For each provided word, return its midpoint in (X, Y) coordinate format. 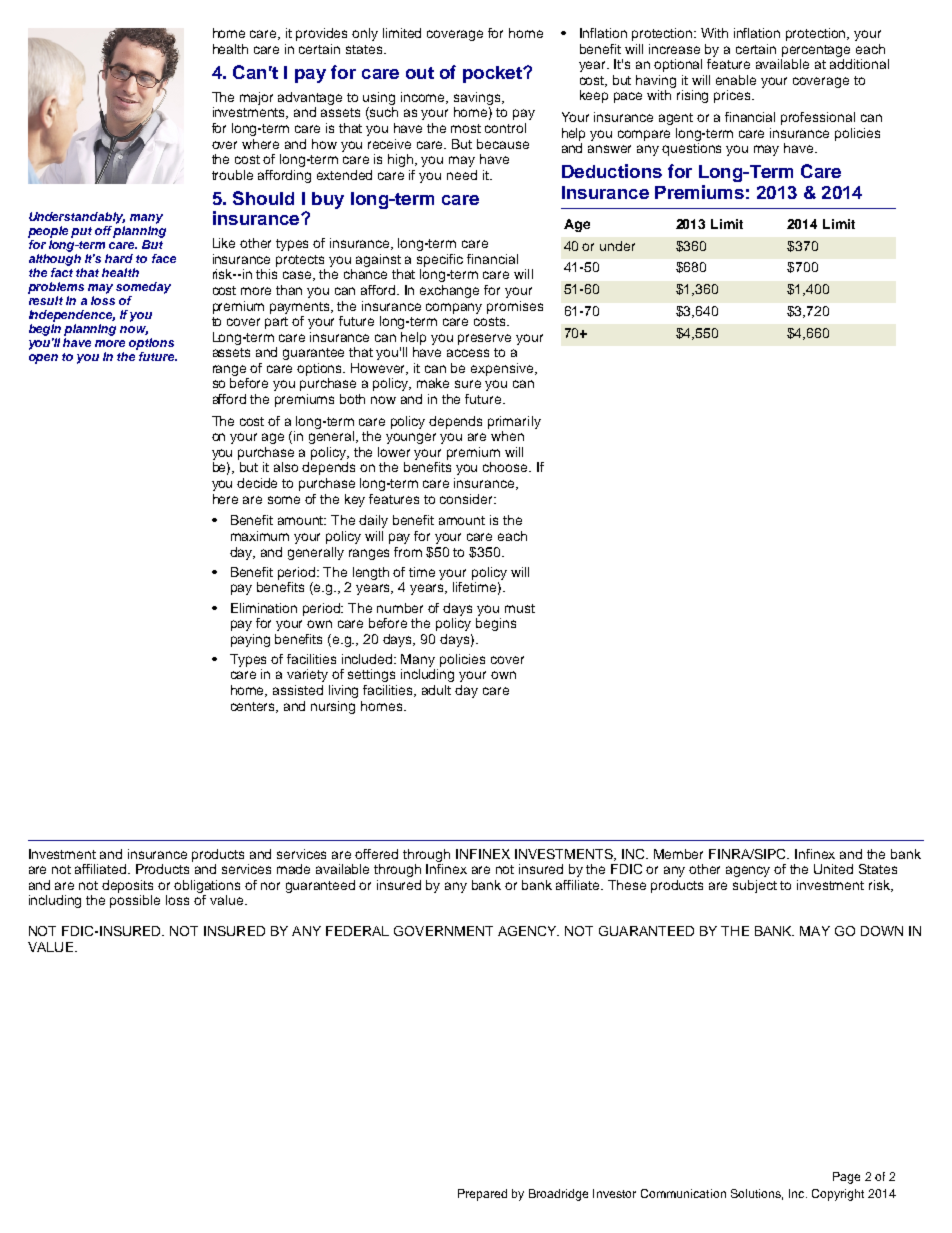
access (468, 353)
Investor (614, 1193)
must (520, 608)
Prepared (482, 1195)
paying (250, 640)
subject (755, 886)
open (43, 359)
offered (376, 854)
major (256, 98)
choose (506, 467)
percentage (816, 51)
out (420, 73)
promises (515, 307)
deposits (127, 886)
